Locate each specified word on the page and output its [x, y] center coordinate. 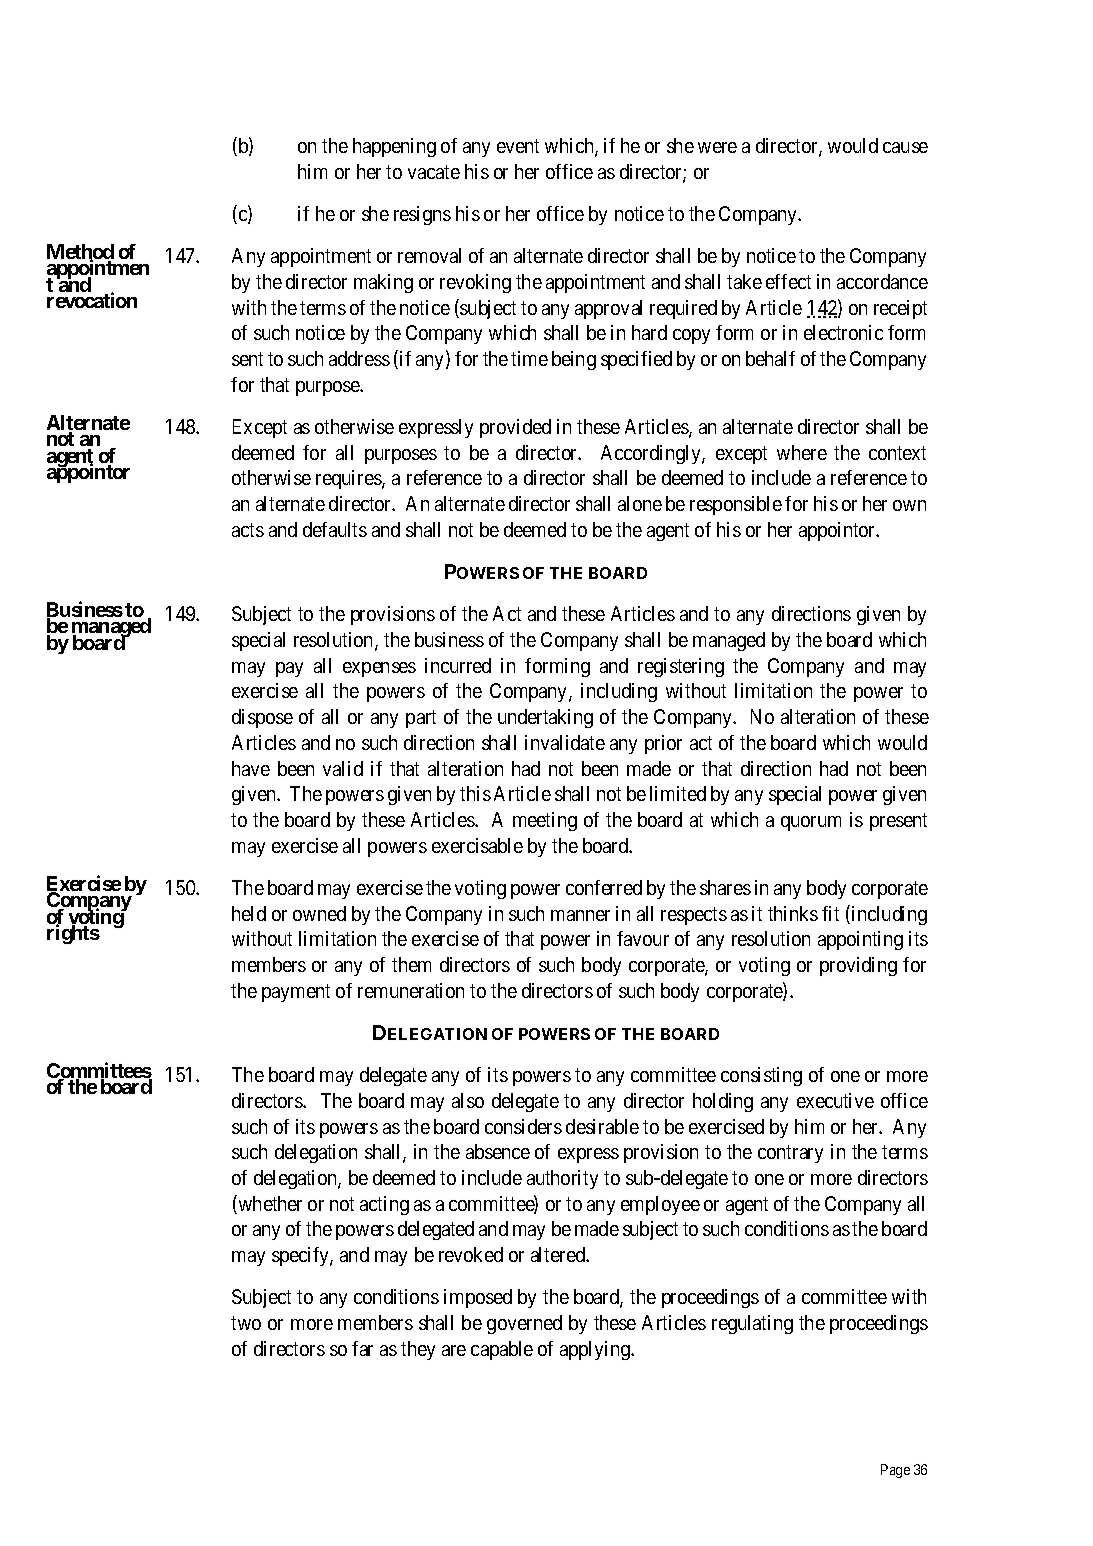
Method [80, 253]
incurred [458, 665]
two [246, 1323]
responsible [736, 505]
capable [502, 1350]
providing [858, 966]
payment [296, 993]
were [717, 147]
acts [248, 530]
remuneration [411, 990]
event [518, 146]
